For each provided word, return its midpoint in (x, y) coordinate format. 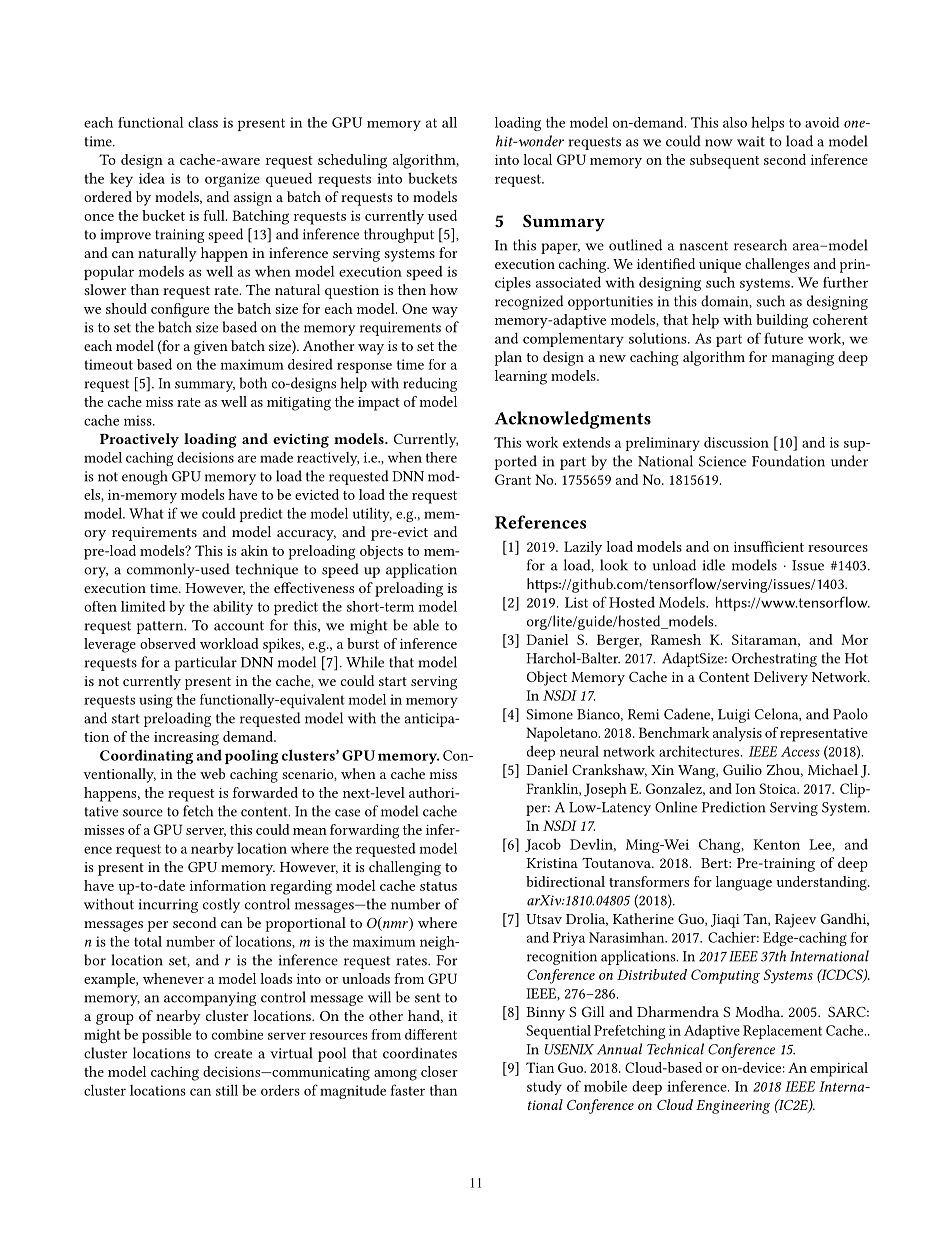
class (203, 122)
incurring (168, 906)
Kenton (776, 844)
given (211, 348)
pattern (161, 627)
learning (521, 377)
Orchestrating (774, 659)
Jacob (543, 845)
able (426, 625)
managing (803, 359)
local (537, 159)
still (227, 1090)
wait (751, 141)
